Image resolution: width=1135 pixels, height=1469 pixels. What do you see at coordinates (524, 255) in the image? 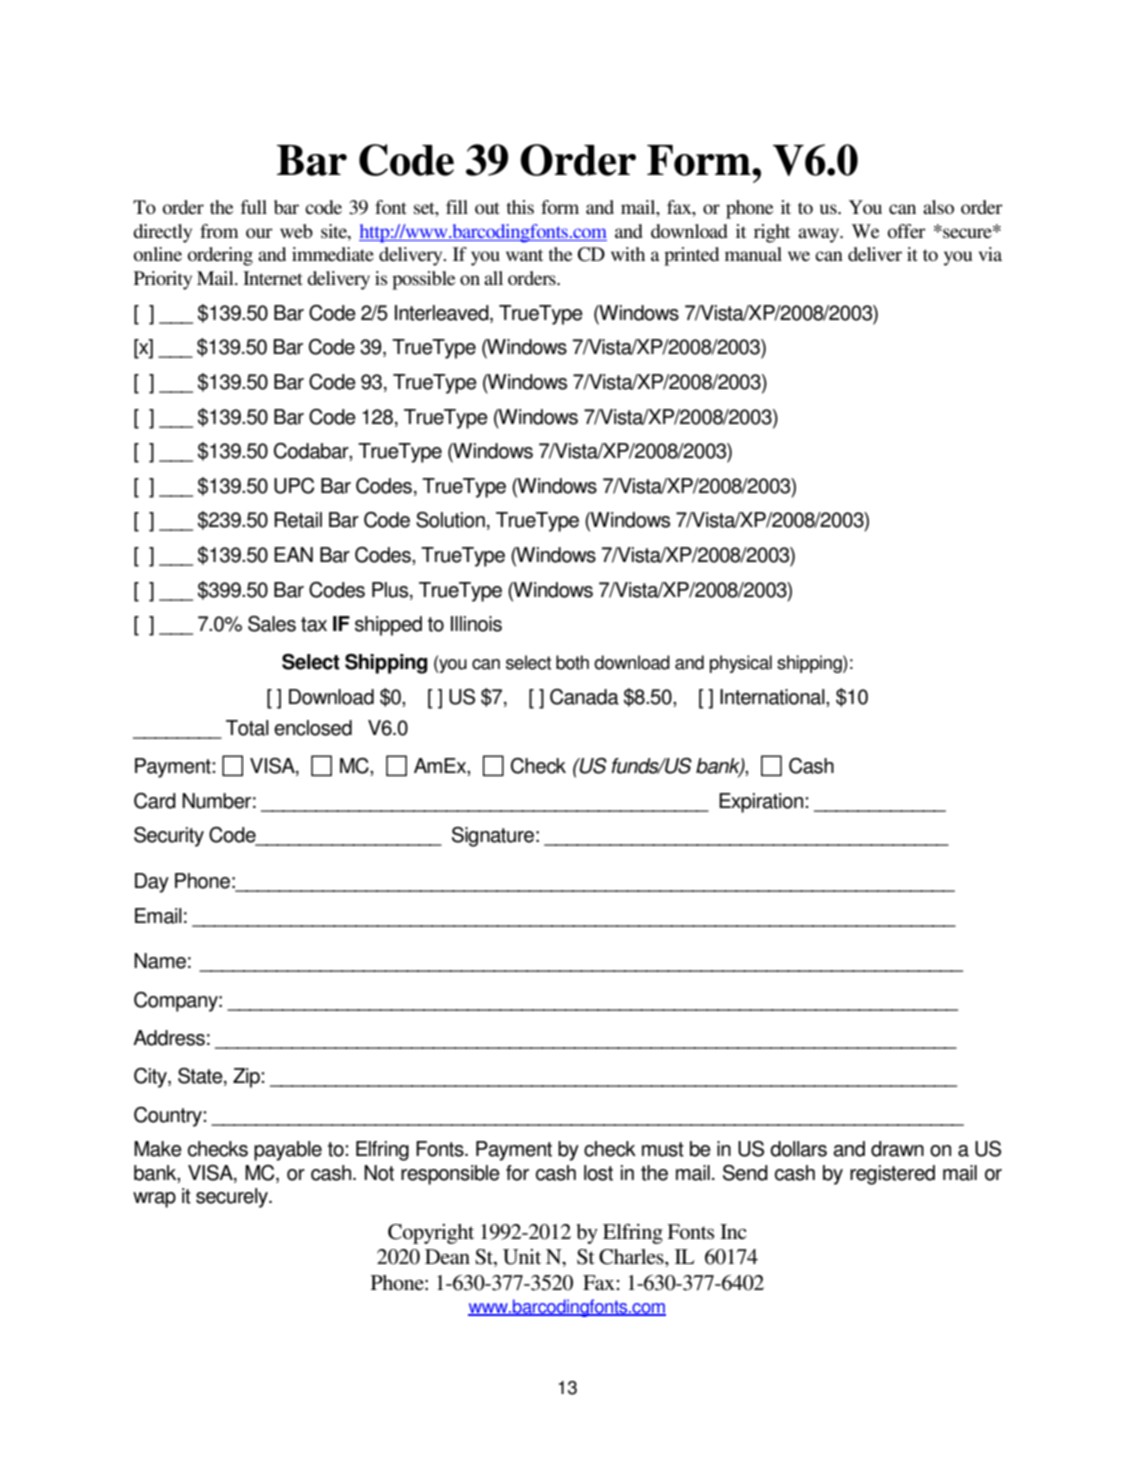
I see `want` at bounding box center [524, 255].
